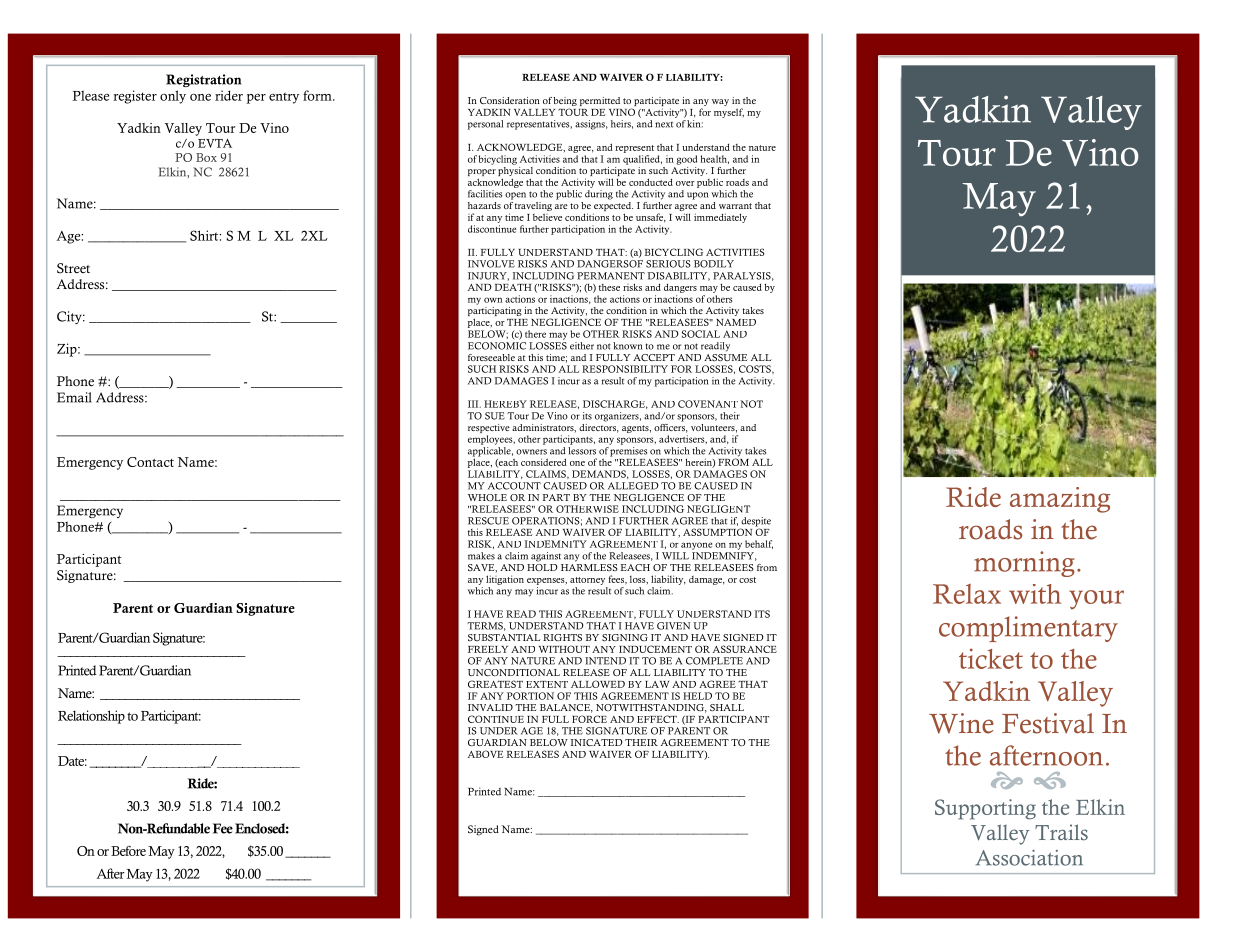 The height and width of the page is (952, 1233). Describe the element at coordinates (128, 851) in the page. I see `Before` at that location.
